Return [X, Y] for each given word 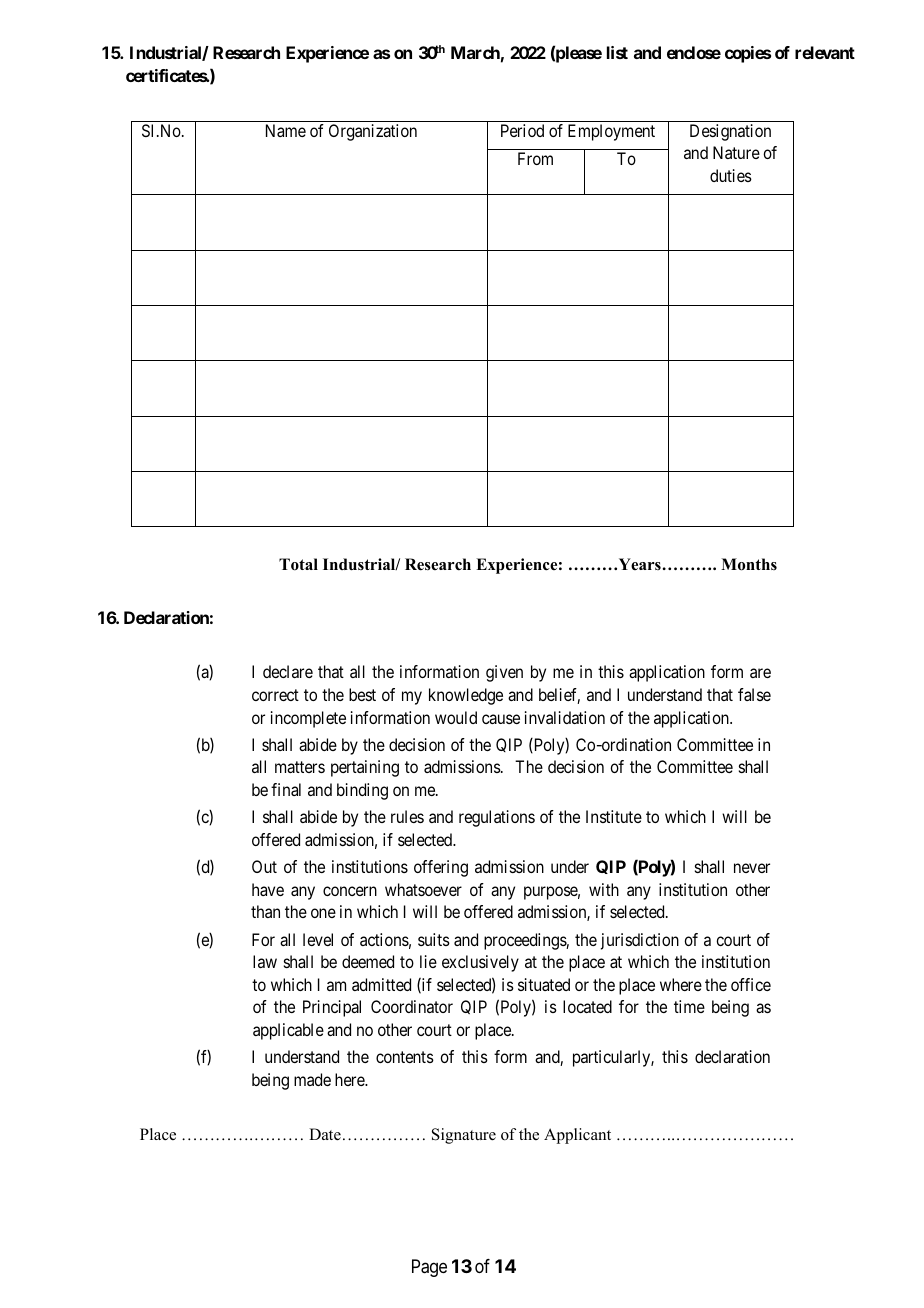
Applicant [577, 1136]
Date [325, 1134]
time [689, 1006]
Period [522, 130]
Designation [730, 132]
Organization [373, 132]
